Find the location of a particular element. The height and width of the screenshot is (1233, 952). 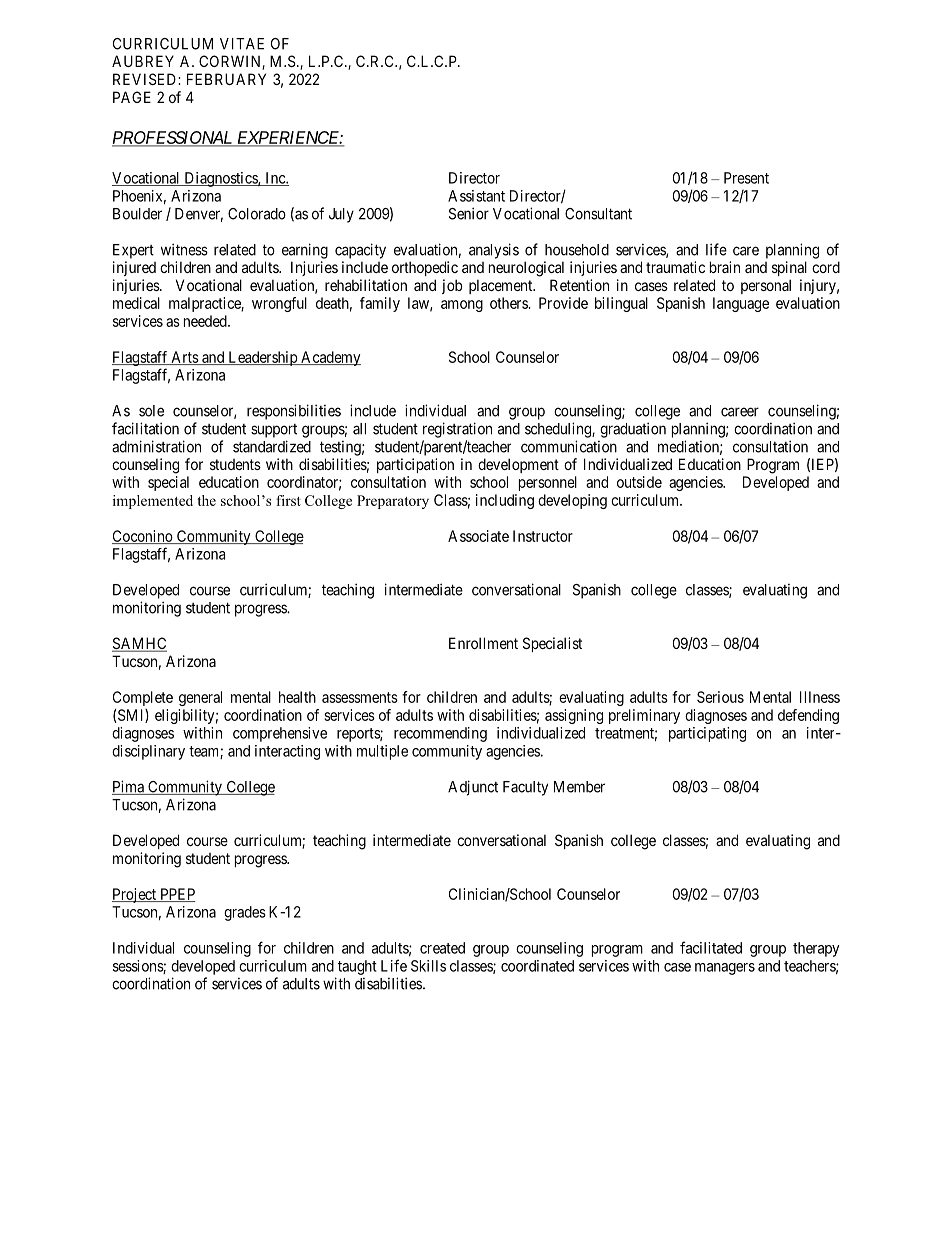

Present is located at coordinates (746, 178).
